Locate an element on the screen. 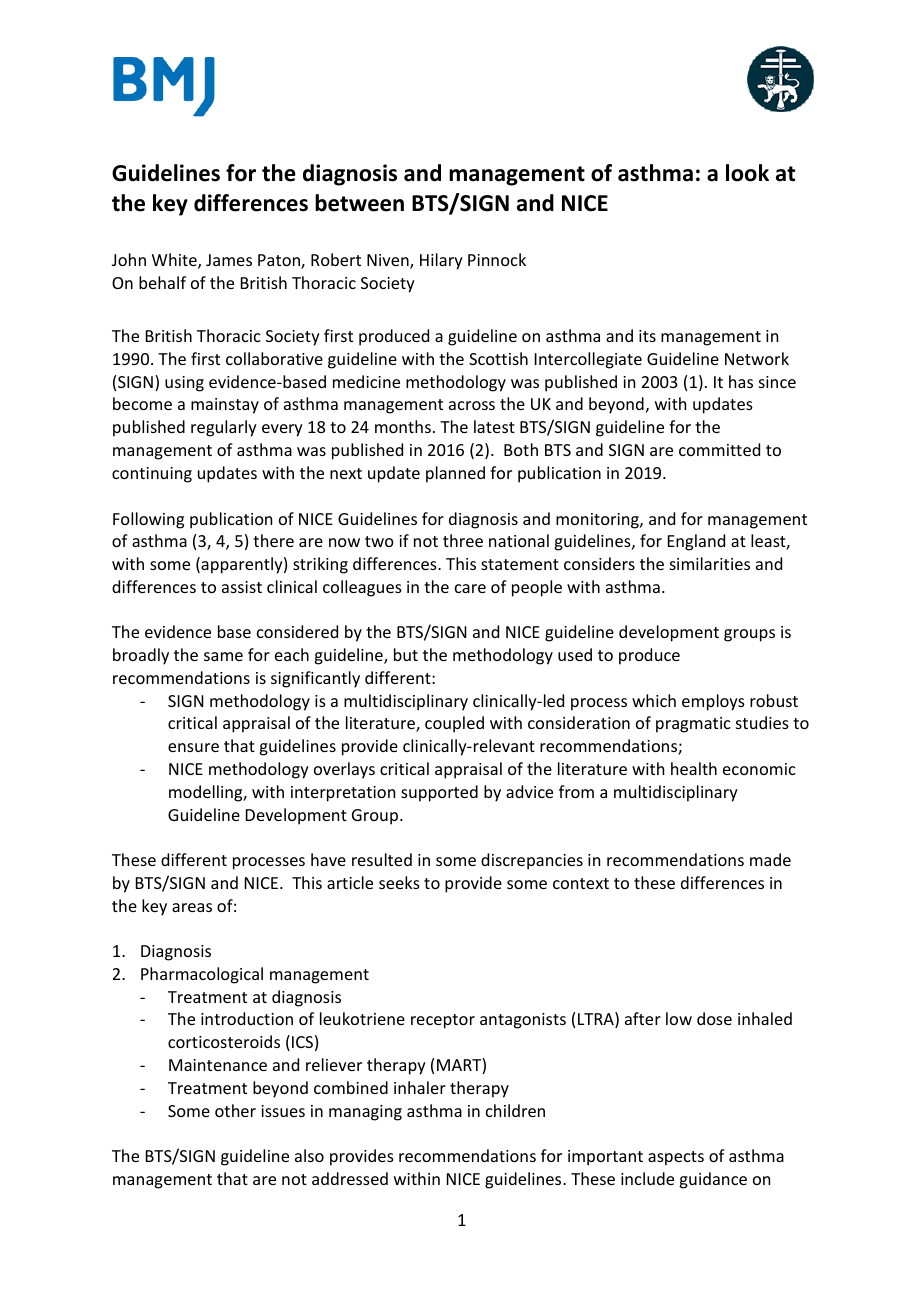 The image size is (924, 1309). but is located at coordinates (406, 654).
